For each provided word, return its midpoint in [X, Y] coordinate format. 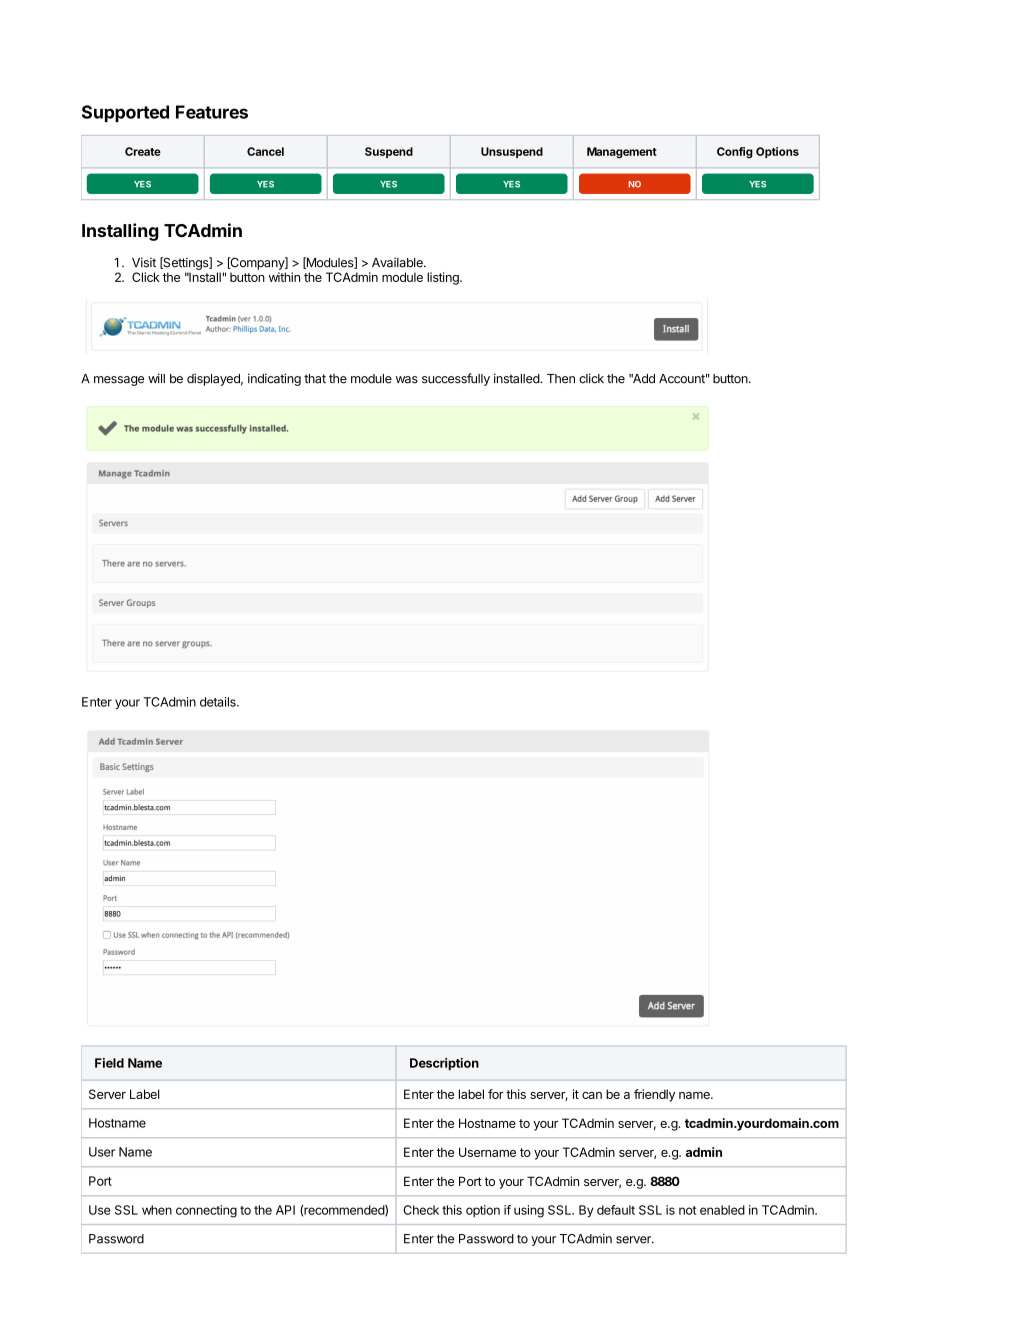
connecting [206, 1211]
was [407, 380]
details [219, 702]
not [688, 1210]
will [156, 378]
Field [109, 1063]
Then [561, 379]
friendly [654, 1095]
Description [444, 1064]
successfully [456, 379]
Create [143, 151]
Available [398, 263]
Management [622, 152]
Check [421, 1210]
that [315, 379]
